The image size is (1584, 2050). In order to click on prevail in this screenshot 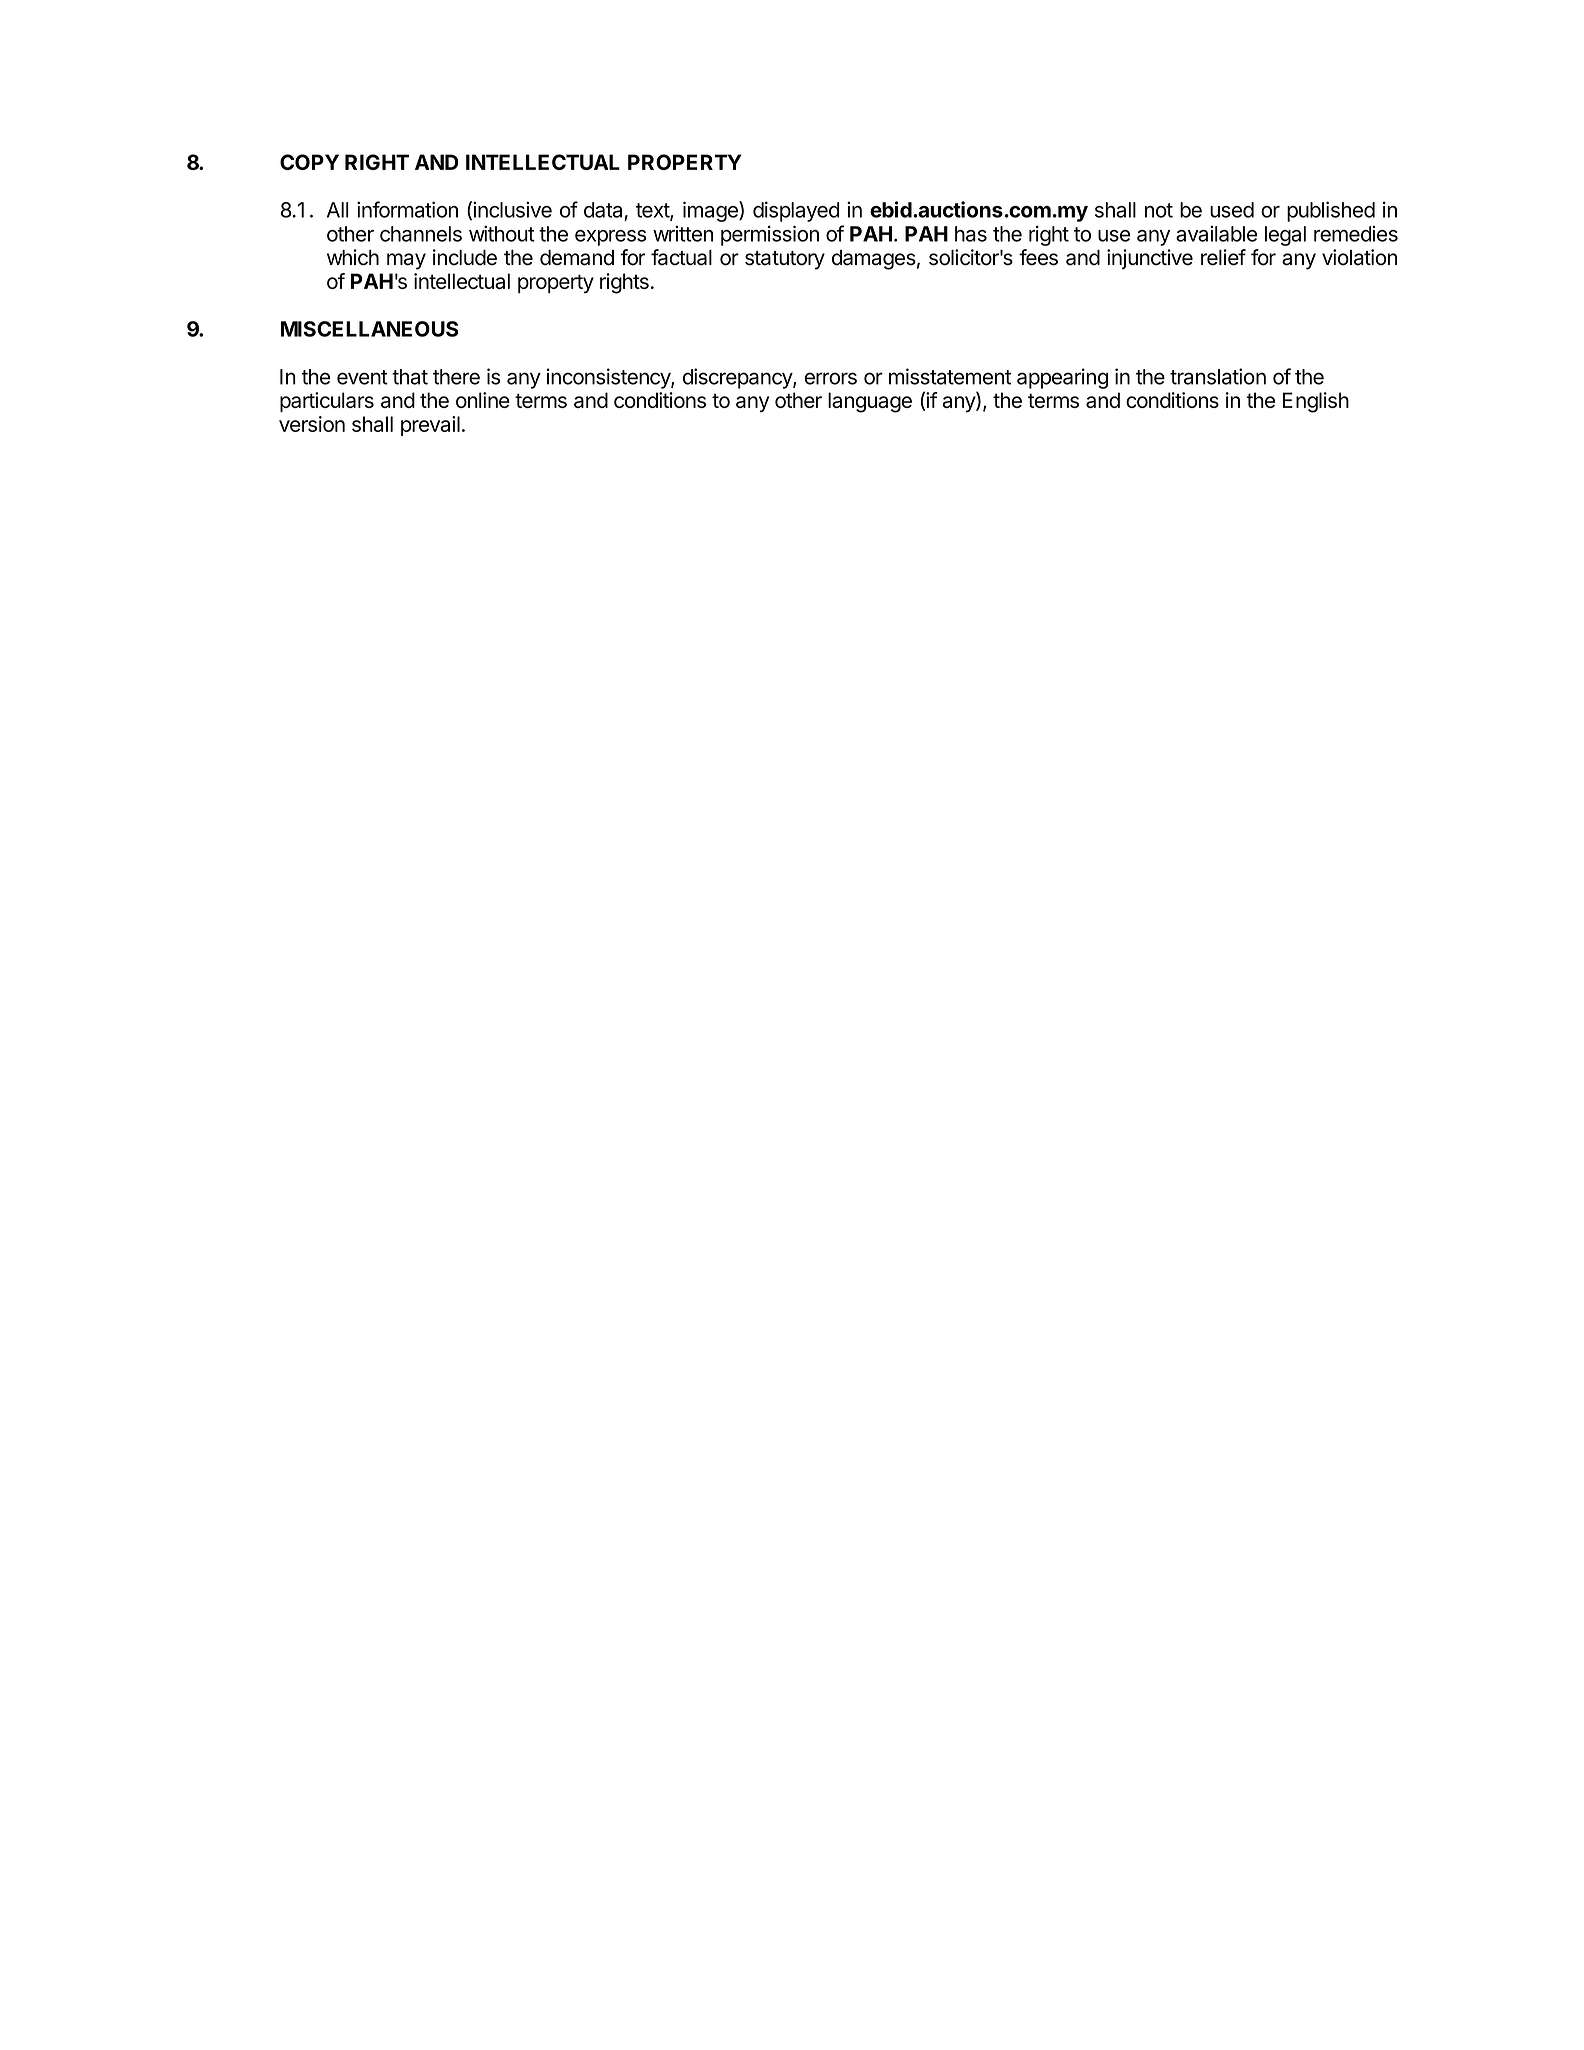, I will do `click(430, 426)`.
